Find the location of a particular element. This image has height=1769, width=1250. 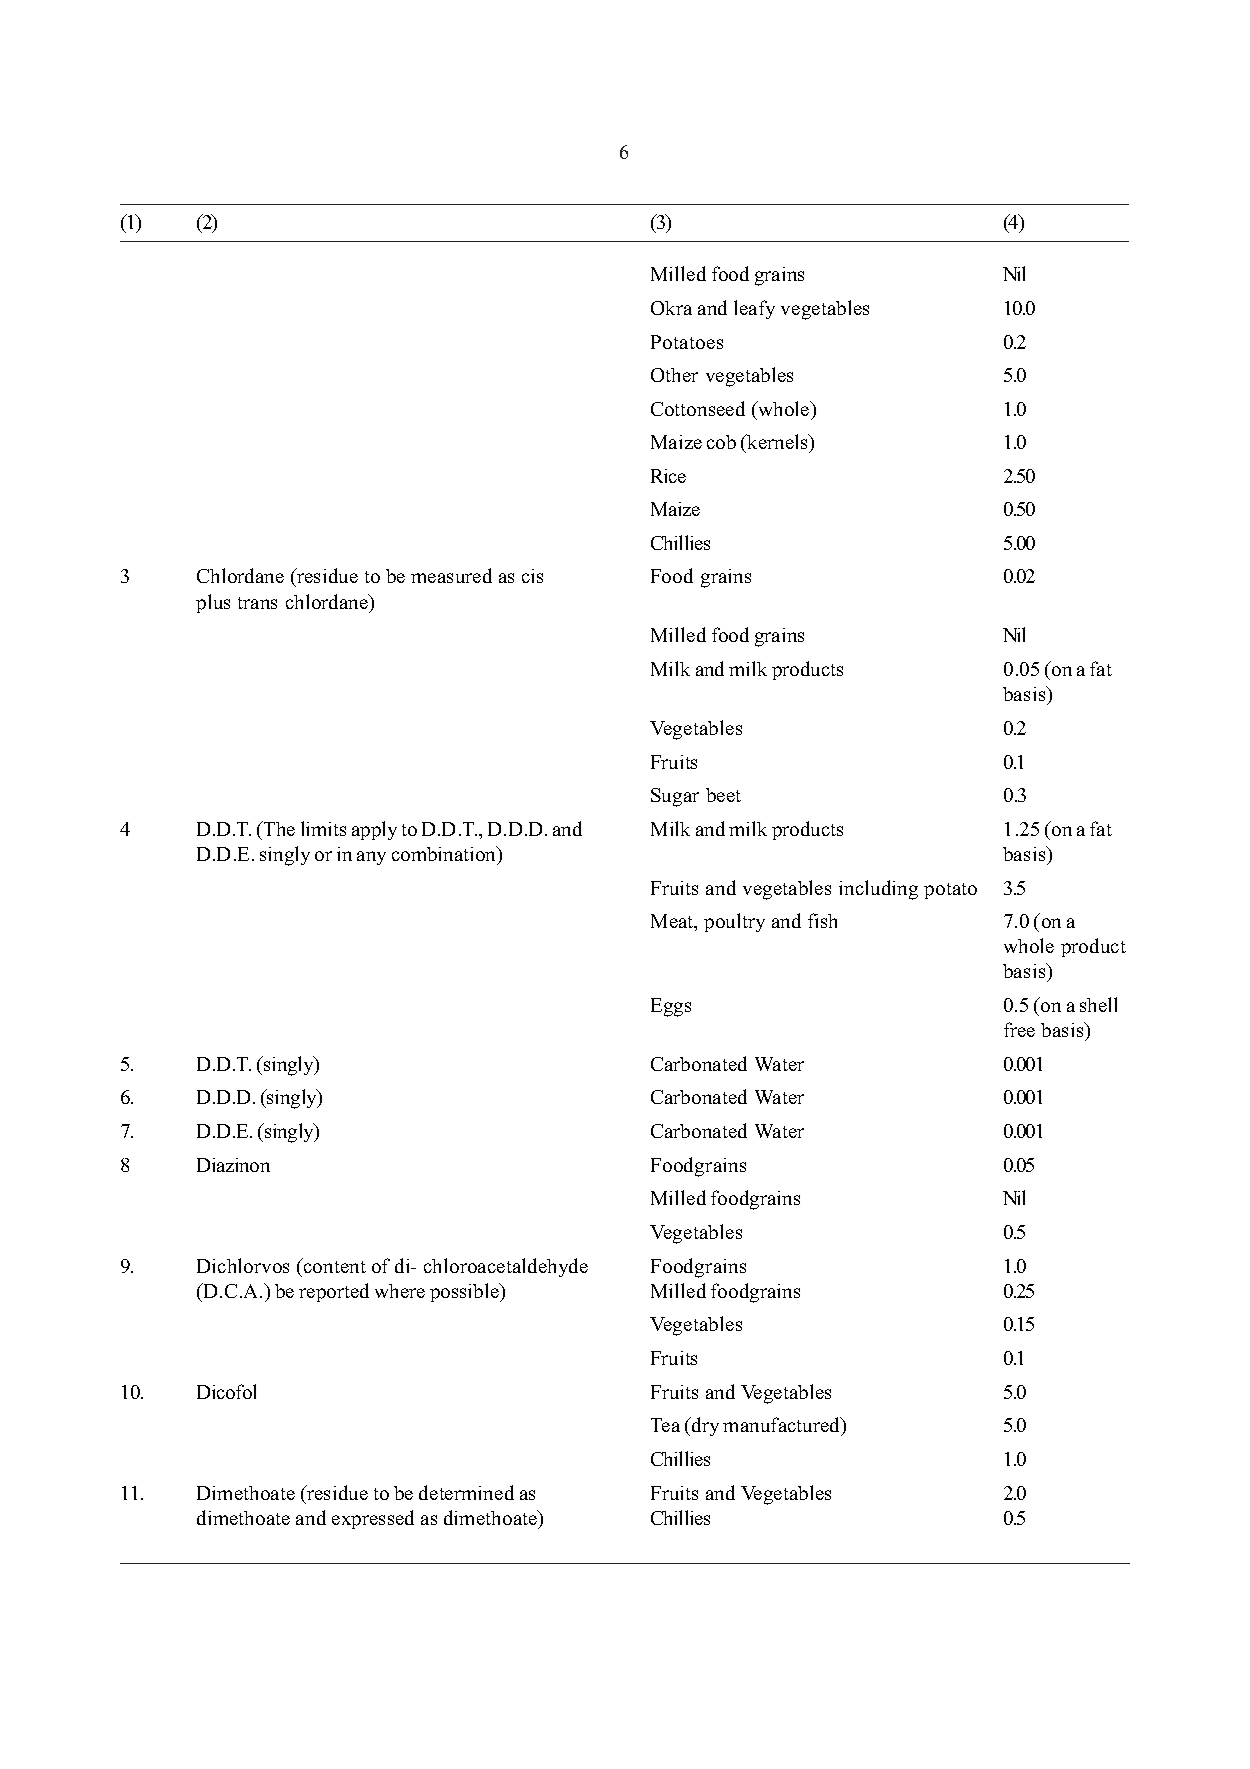

including is located at coordinates (878, 890).
